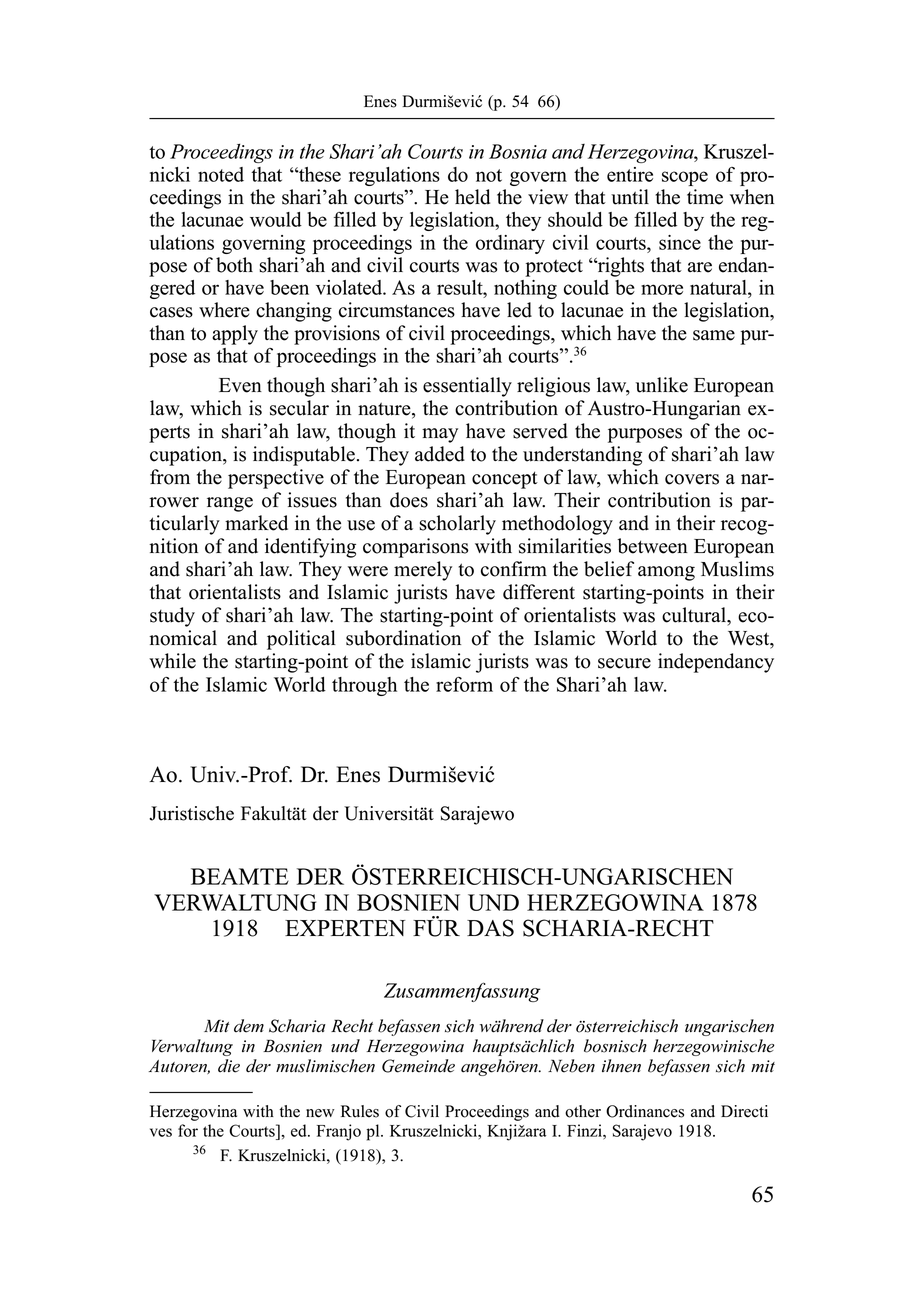  Describe the element at coordinates (457, 525) in the screenshot. I see `scholarly` at that location.
